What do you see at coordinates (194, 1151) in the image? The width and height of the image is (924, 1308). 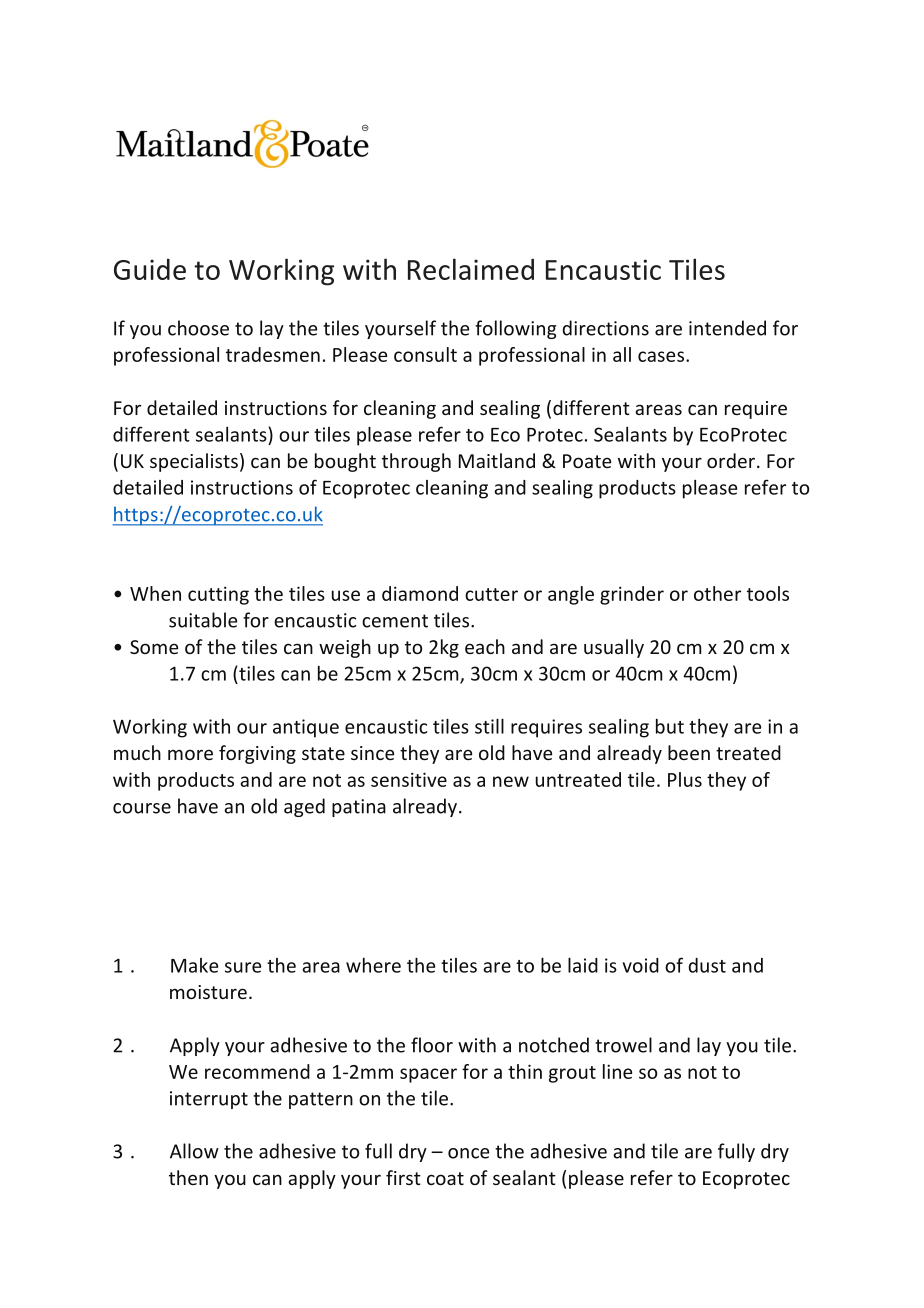 I see `Allow` at bounding box center [194, 1151].
